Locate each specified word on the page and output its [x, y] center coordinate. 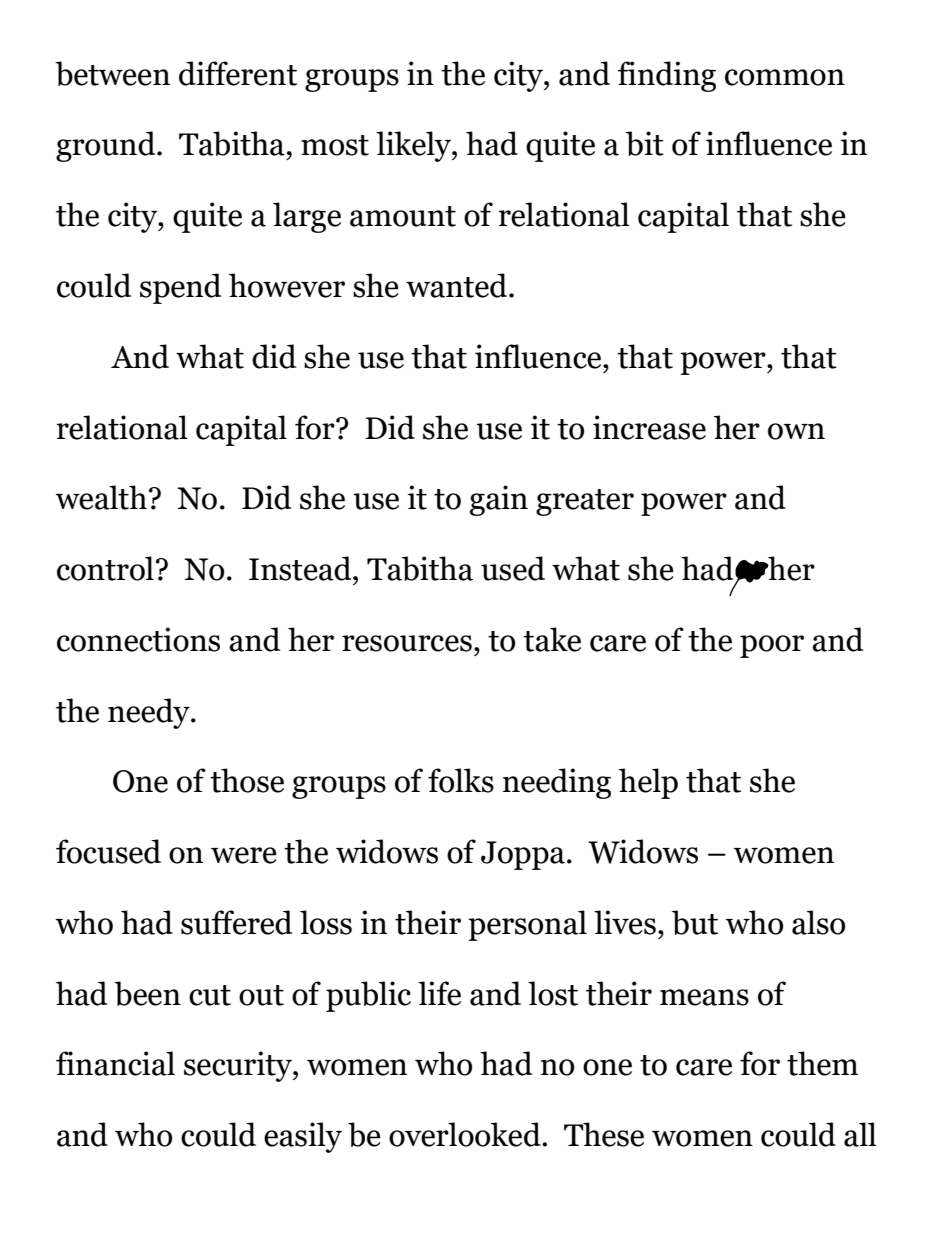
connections [138, 639]
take [552, 639]
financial [115, 1063]
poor [772, 646]
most [335, 145]
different [238, 73]
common [785, 77]
